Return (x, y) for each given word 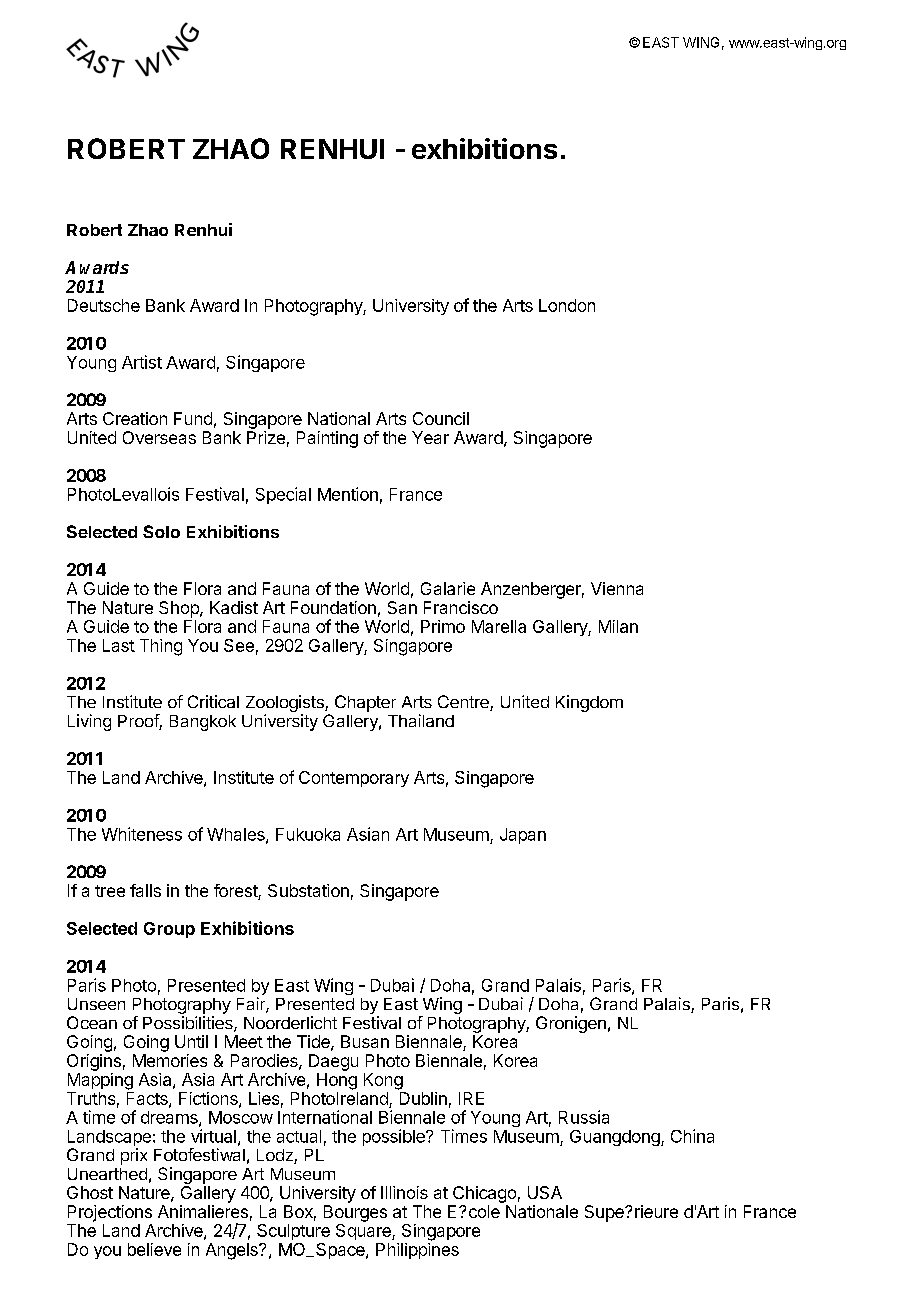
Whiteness (142, 834)
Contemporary (354, 779)
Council (441, 418)
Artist (142, 362)
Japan (523, 836)
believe (154, 1249)
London (567, 305)
